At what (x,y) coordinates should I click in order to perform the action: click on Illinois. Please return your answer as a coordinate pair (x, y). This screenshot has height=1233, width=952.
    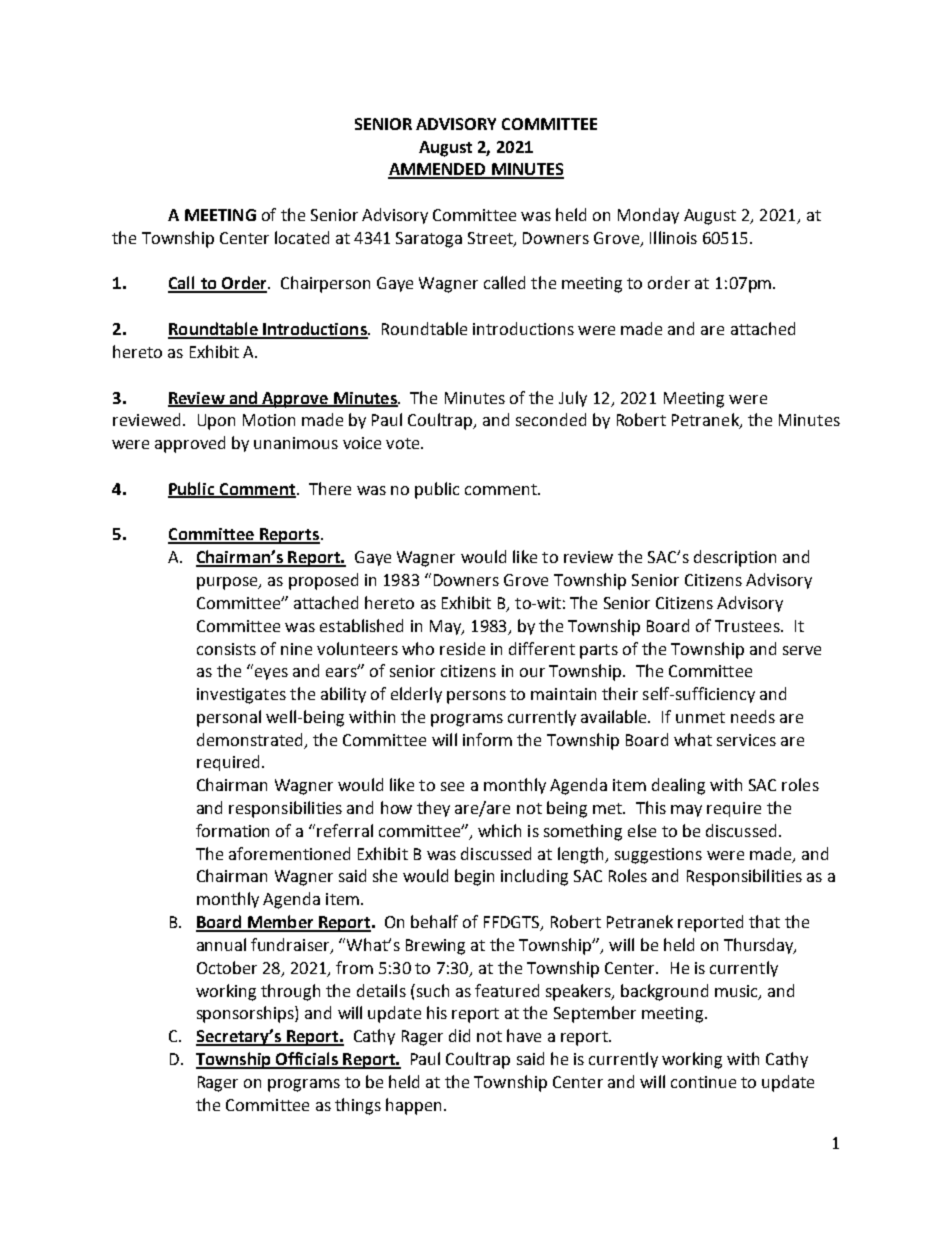
    Looking at the image, I should click on (673, 237).
